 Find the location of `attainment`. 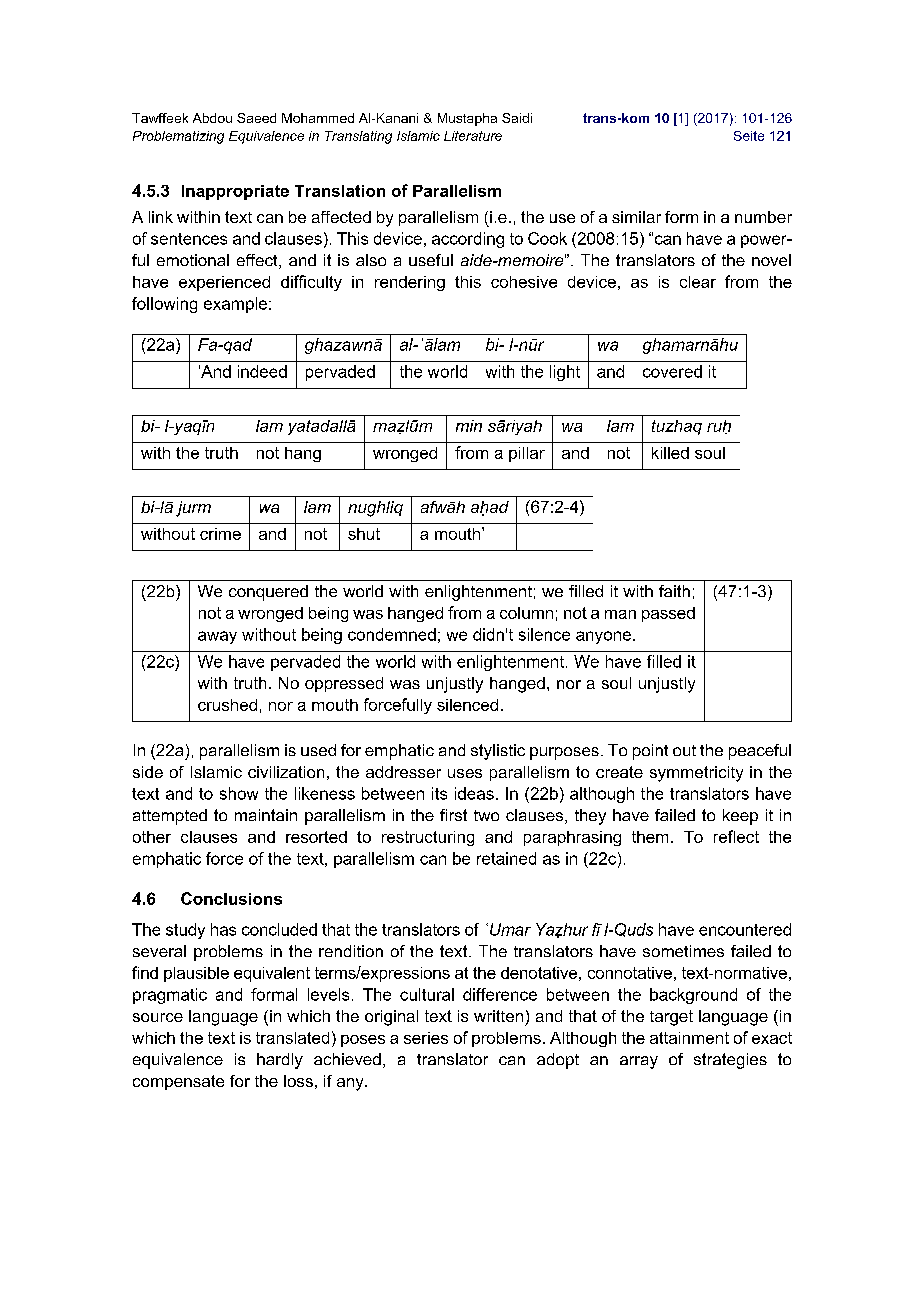

attainment is located at coordinates (689, 1038).
